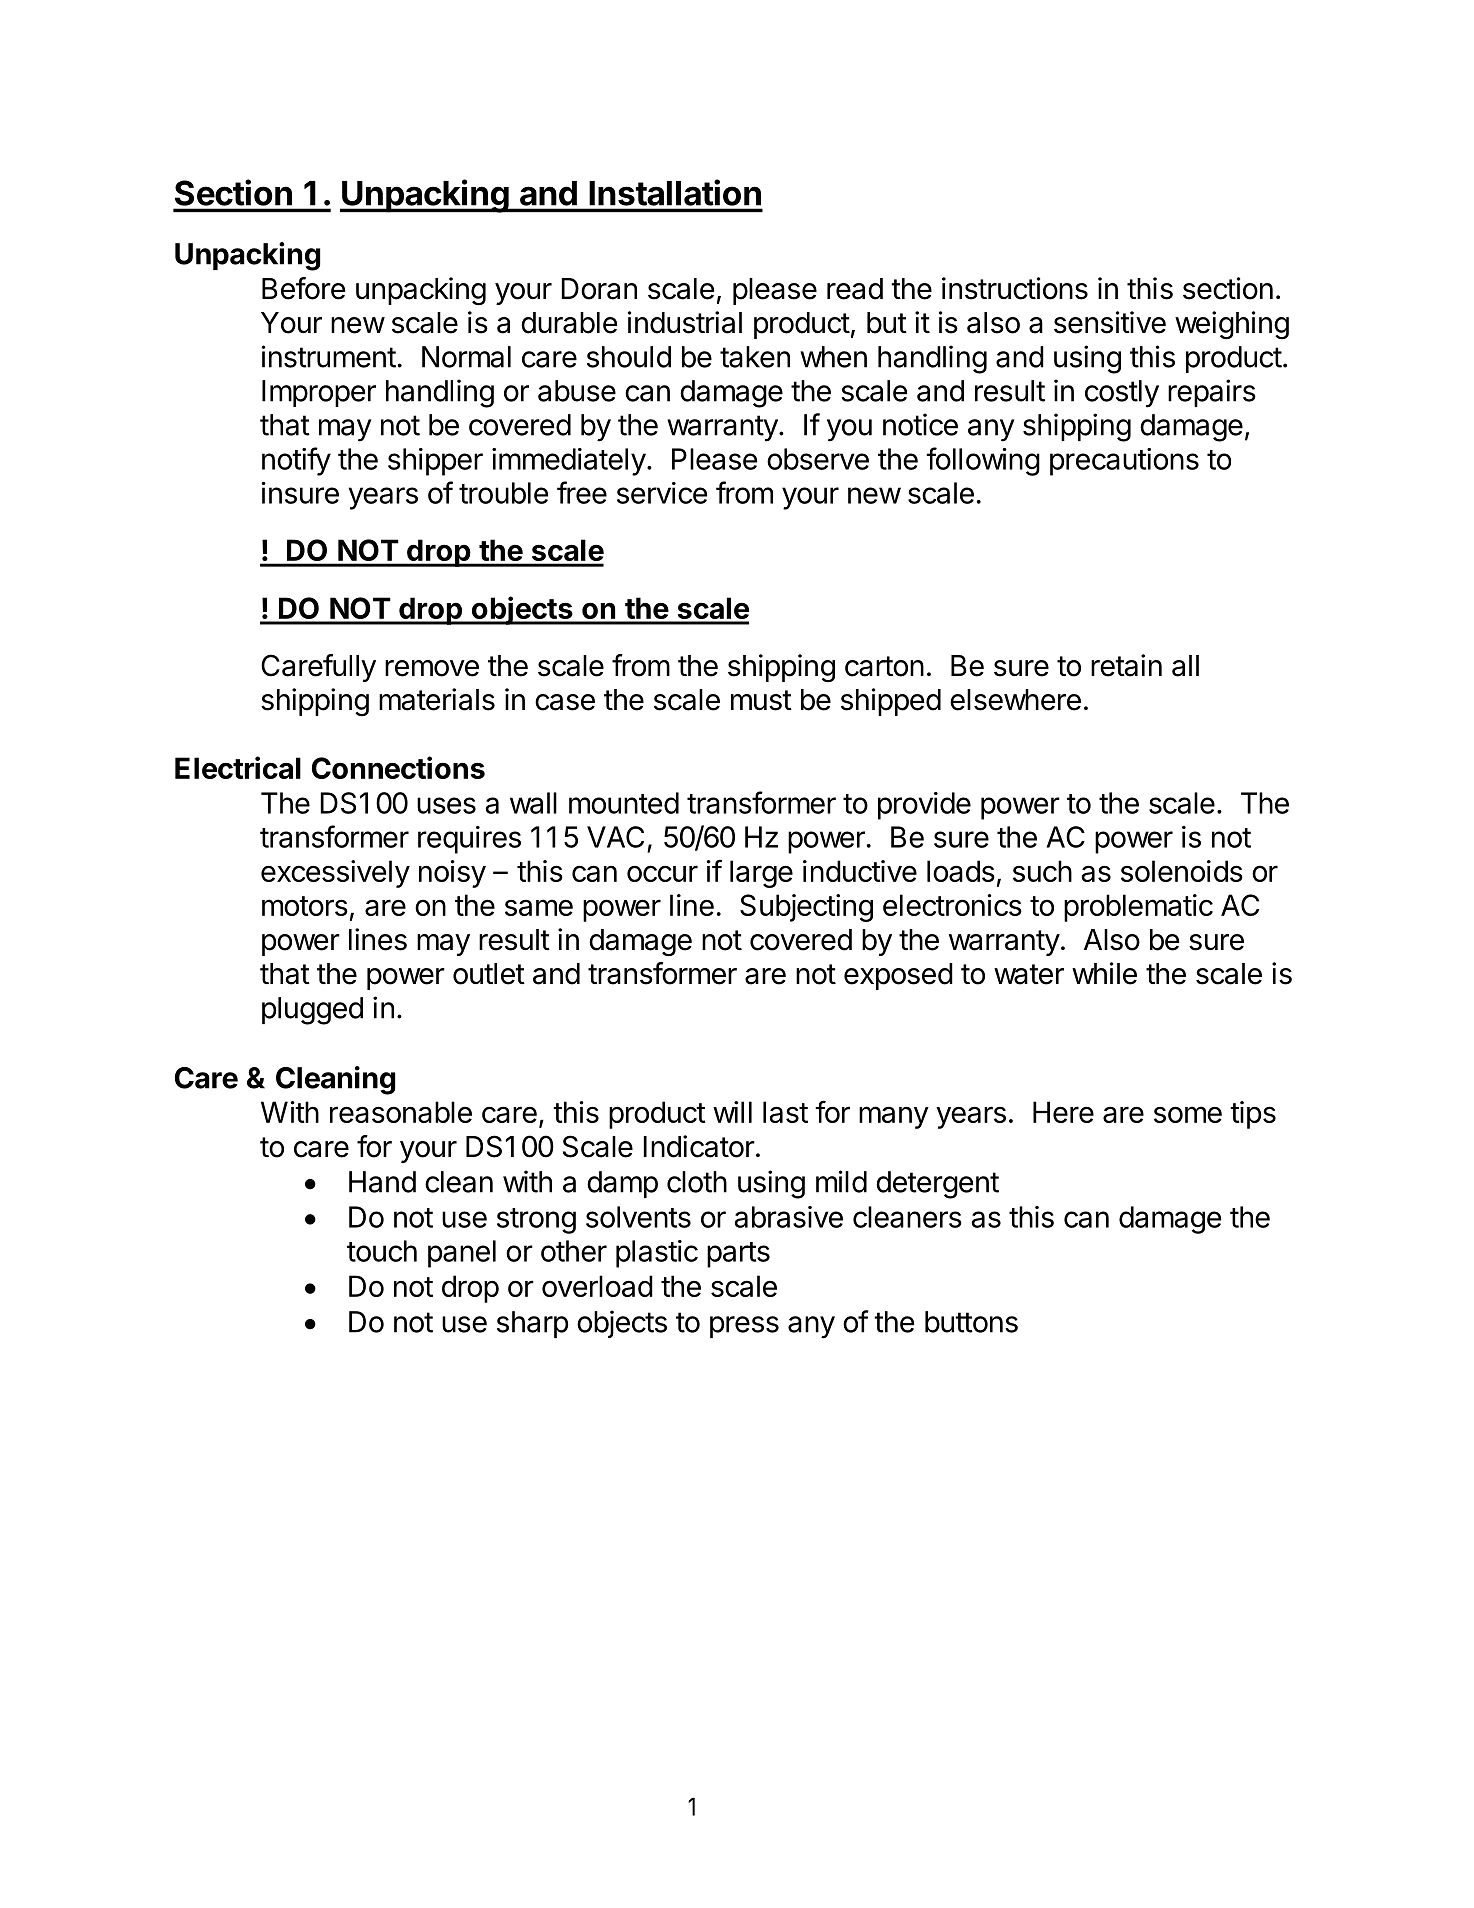 Image resolution: width=1474 pixels, height=1908 pixels. I want to click on retain, so click(1126, 665).
